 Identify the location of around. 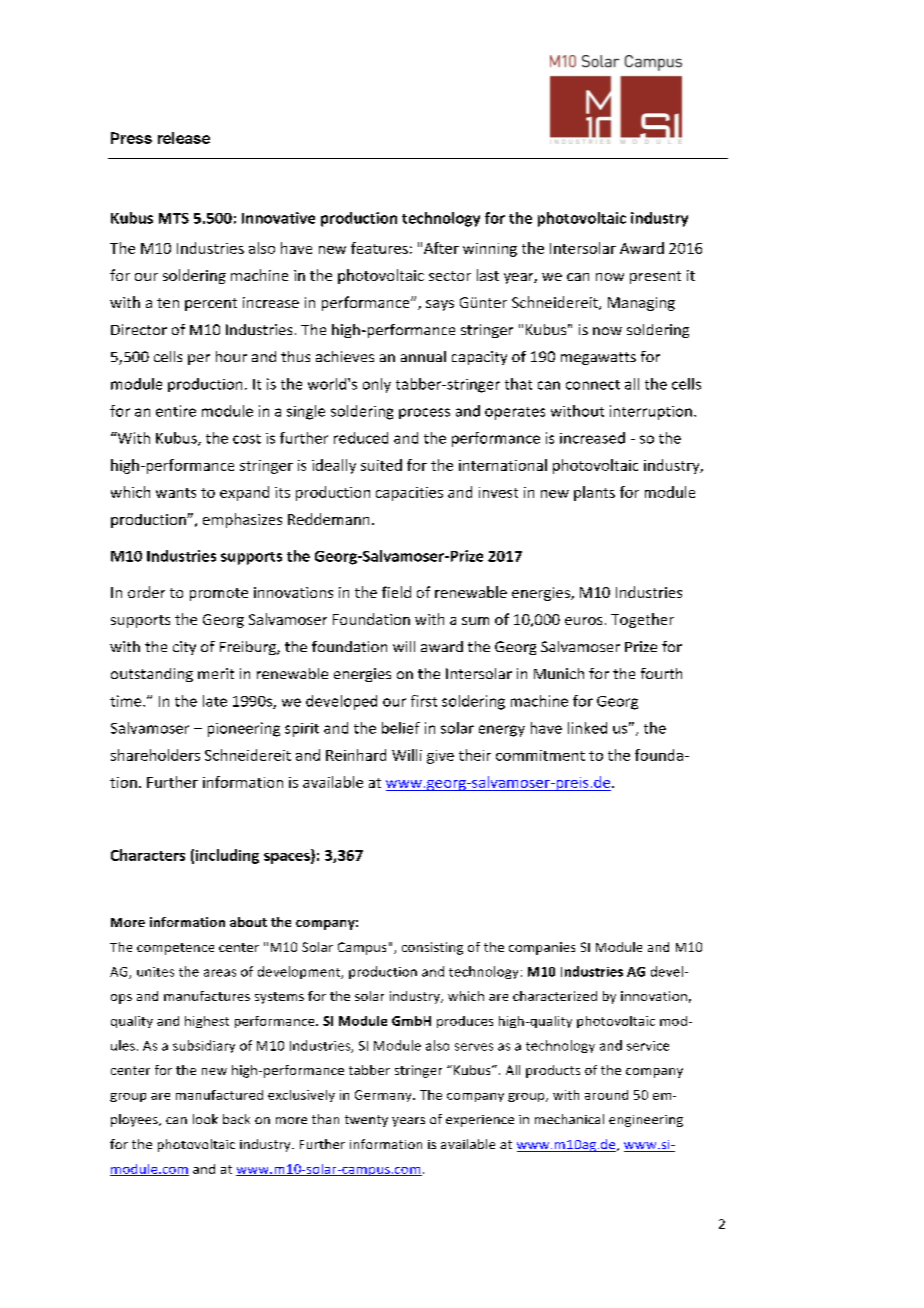
(606, 1095).
